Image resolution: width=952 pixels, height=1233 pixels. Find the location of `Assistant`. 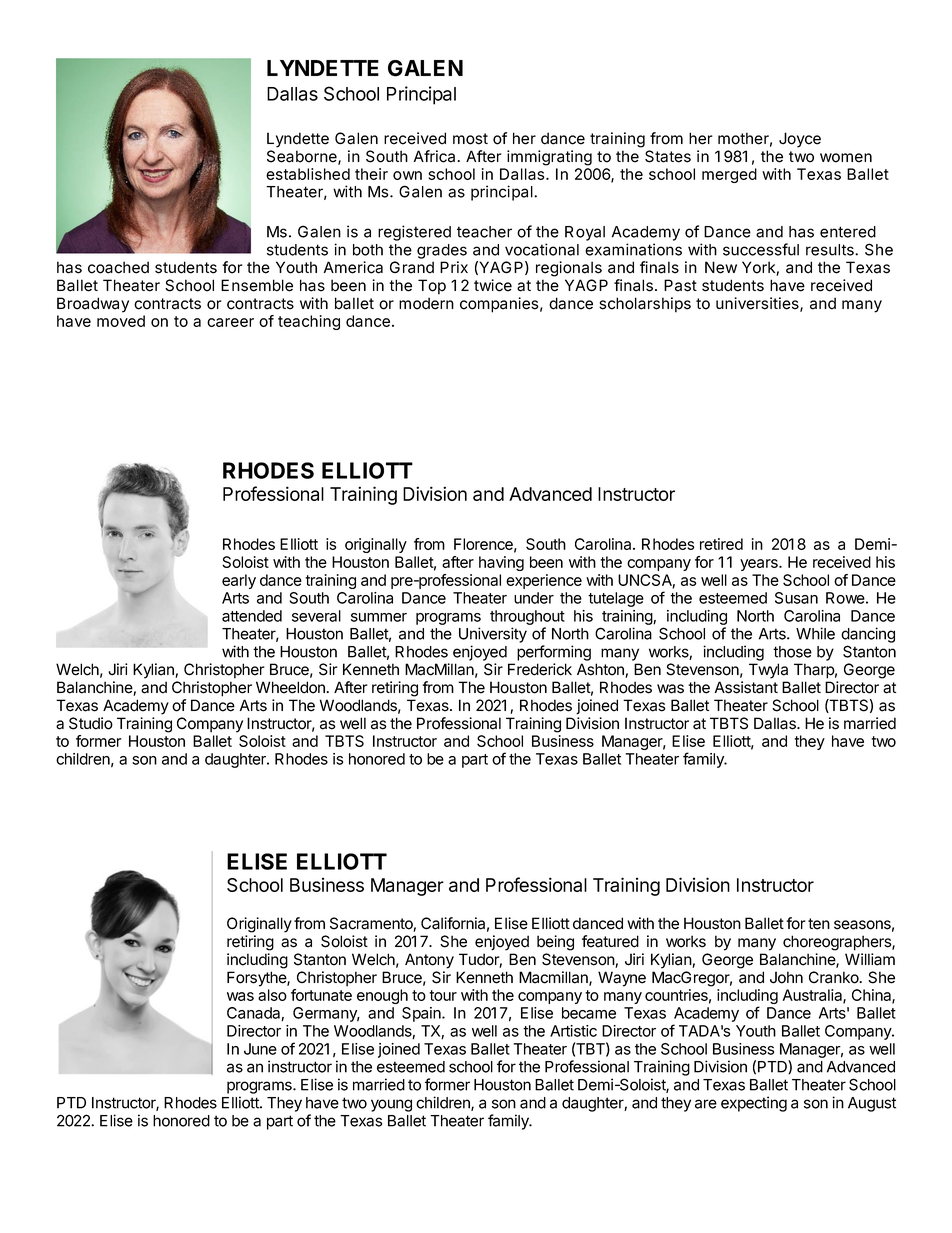

Assistant is located at coordinates (746, 687).
